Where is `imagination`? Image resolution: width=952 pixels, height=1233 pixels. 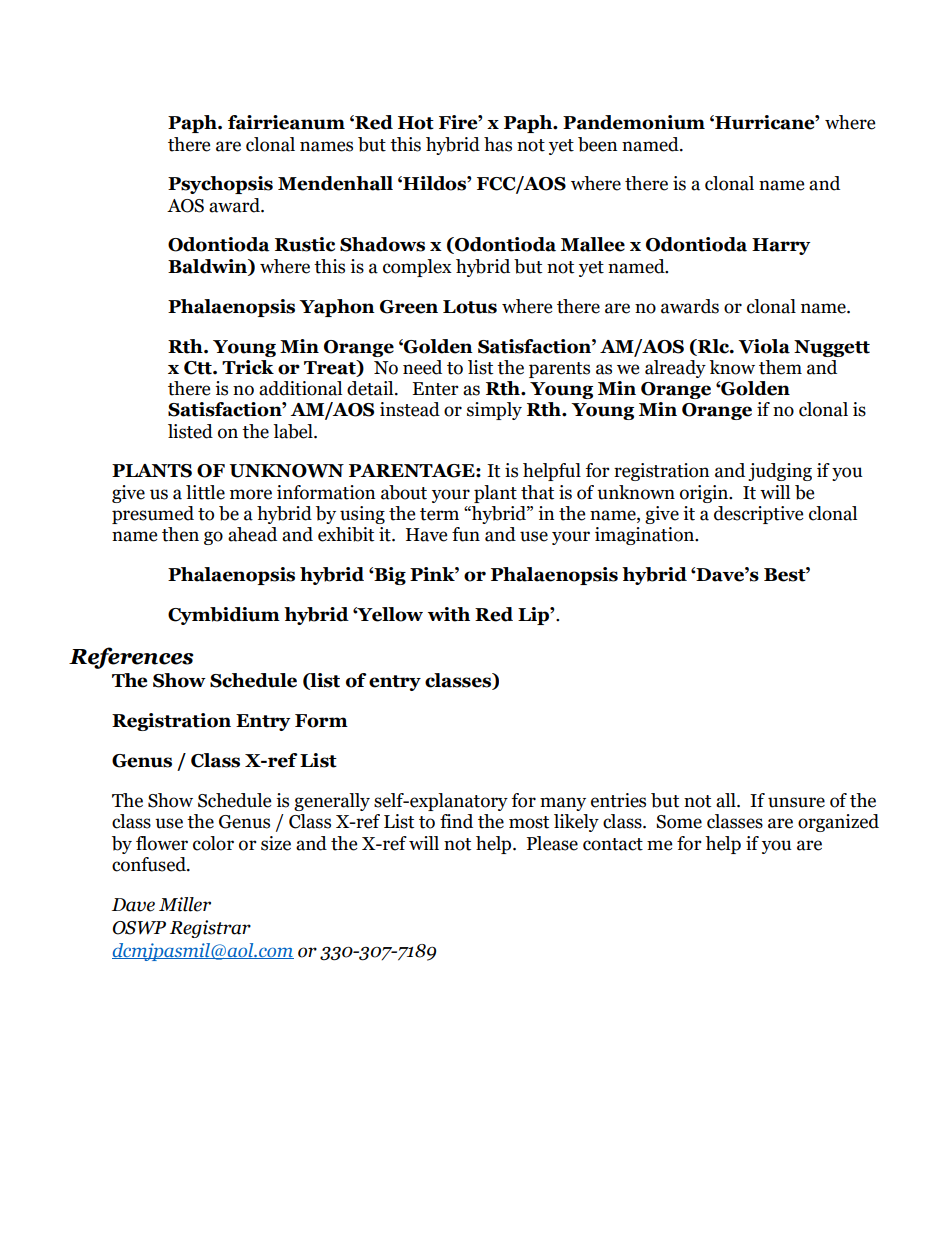 imagination is located at coordinates (645, 536).
